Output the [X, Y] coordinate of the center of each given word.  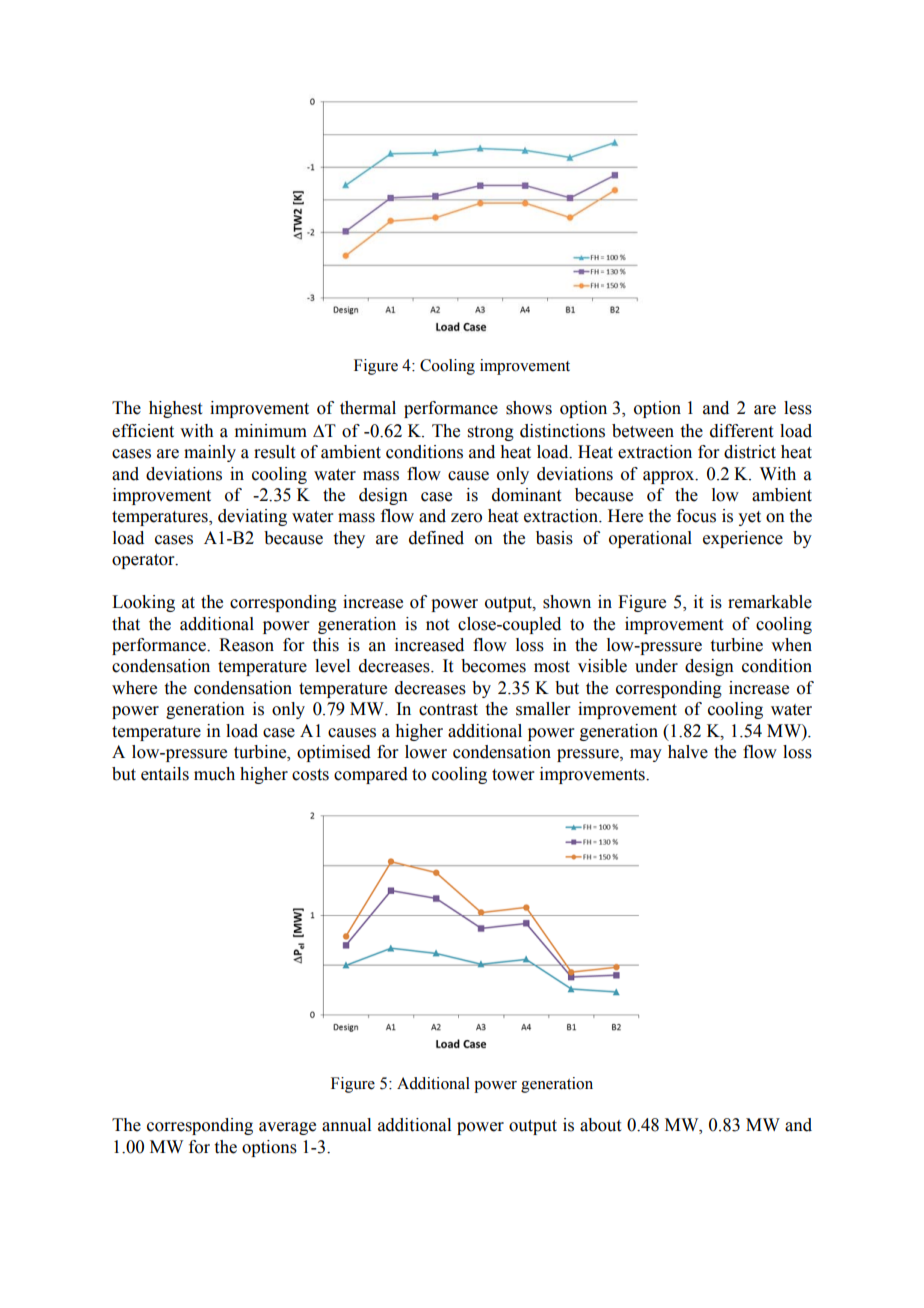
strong [491, 433]
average [287, 1128]
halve [688, 752]
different [741, 431]
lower [426, 752]
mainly [210, 453]
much [214, 774]
